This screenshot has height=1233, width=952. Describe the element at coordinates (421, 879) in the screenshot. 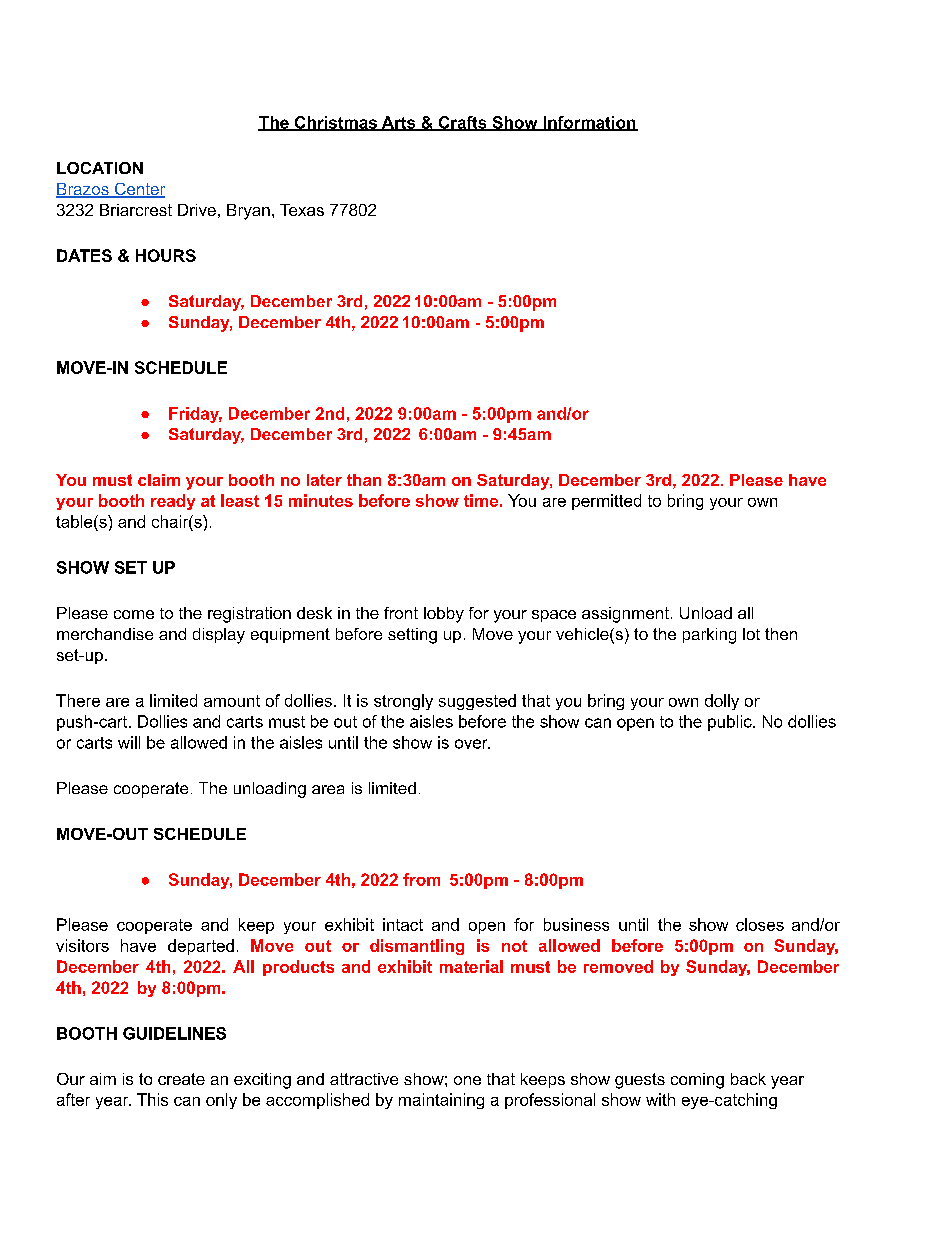

I see `from` at that location.
